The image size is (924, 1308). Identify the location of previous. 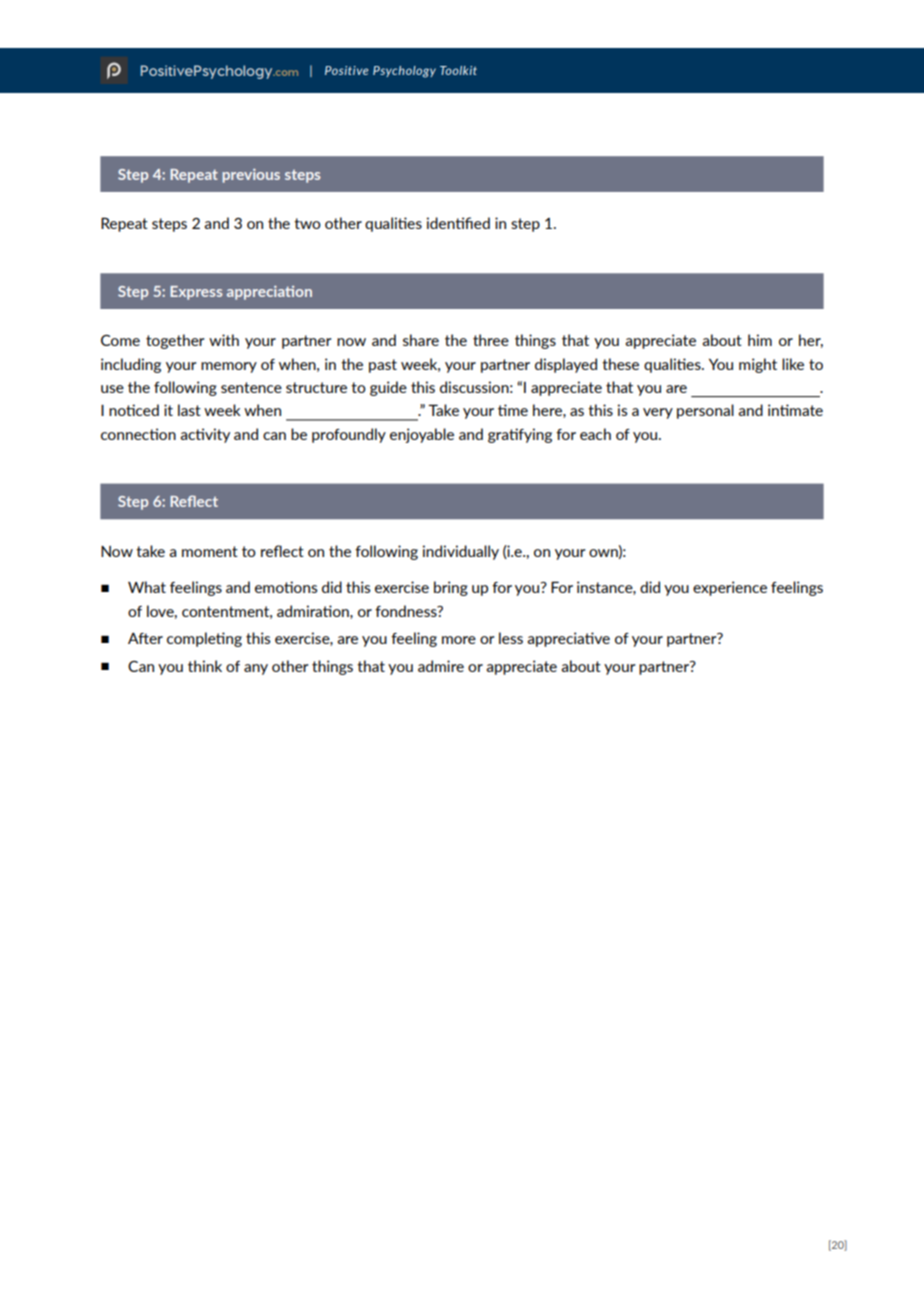
(251, 176).
